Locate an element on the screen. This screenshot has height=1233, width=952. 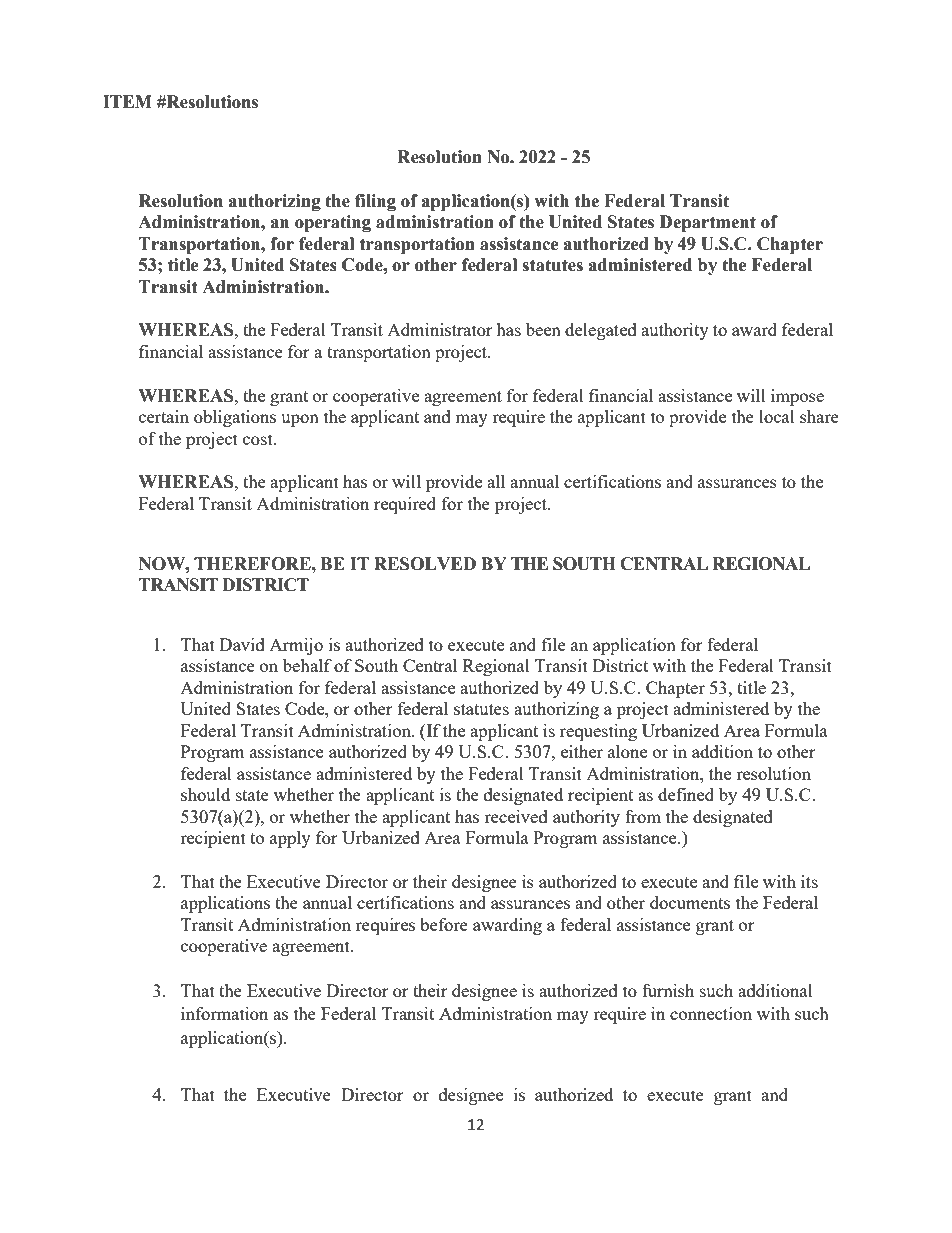
filing is located at coordinates (375, 202).
